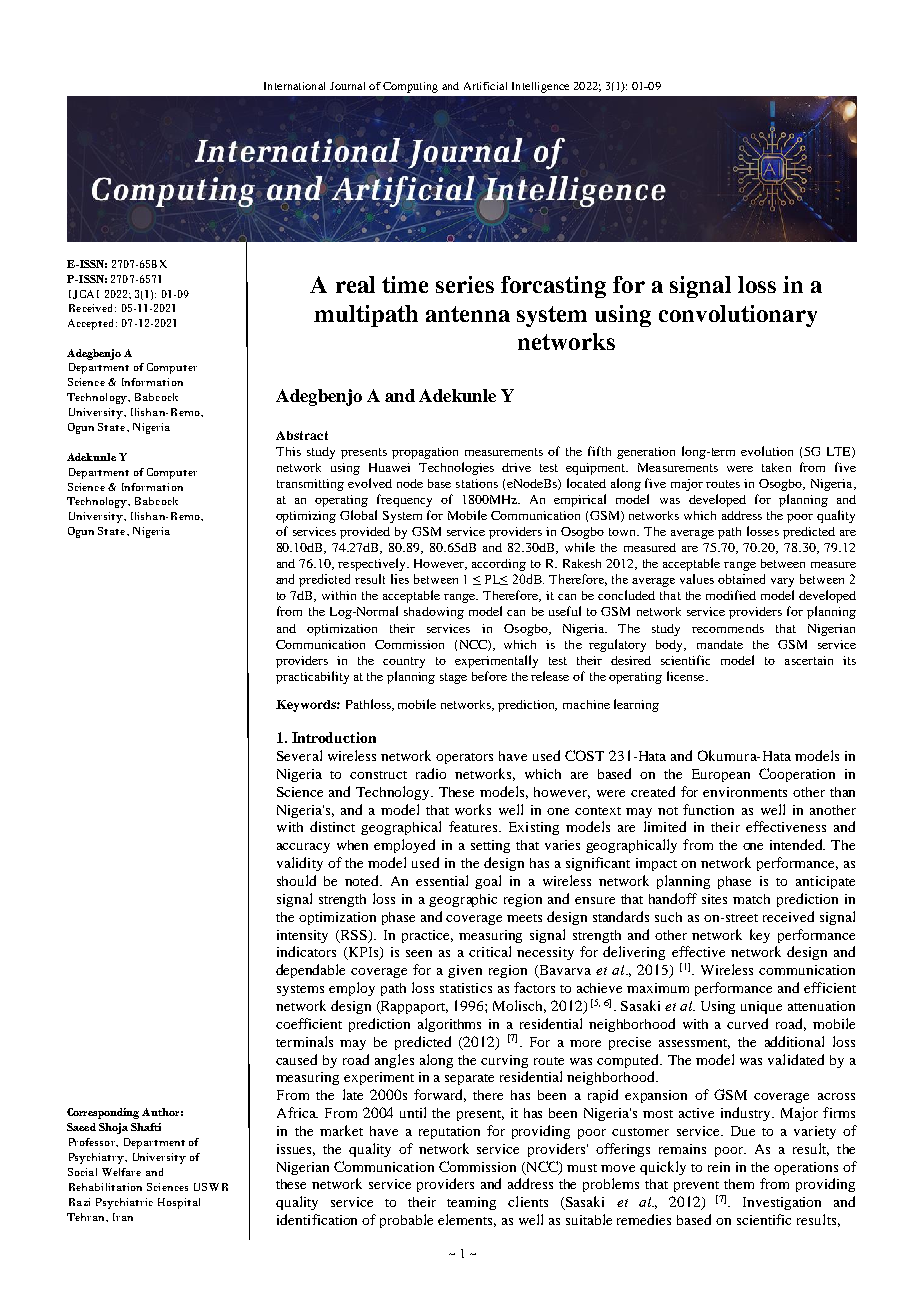  What do you see at coordinates (179, 1203) in the image?
I see `Hospital` at bounding box center [179, 1203].
